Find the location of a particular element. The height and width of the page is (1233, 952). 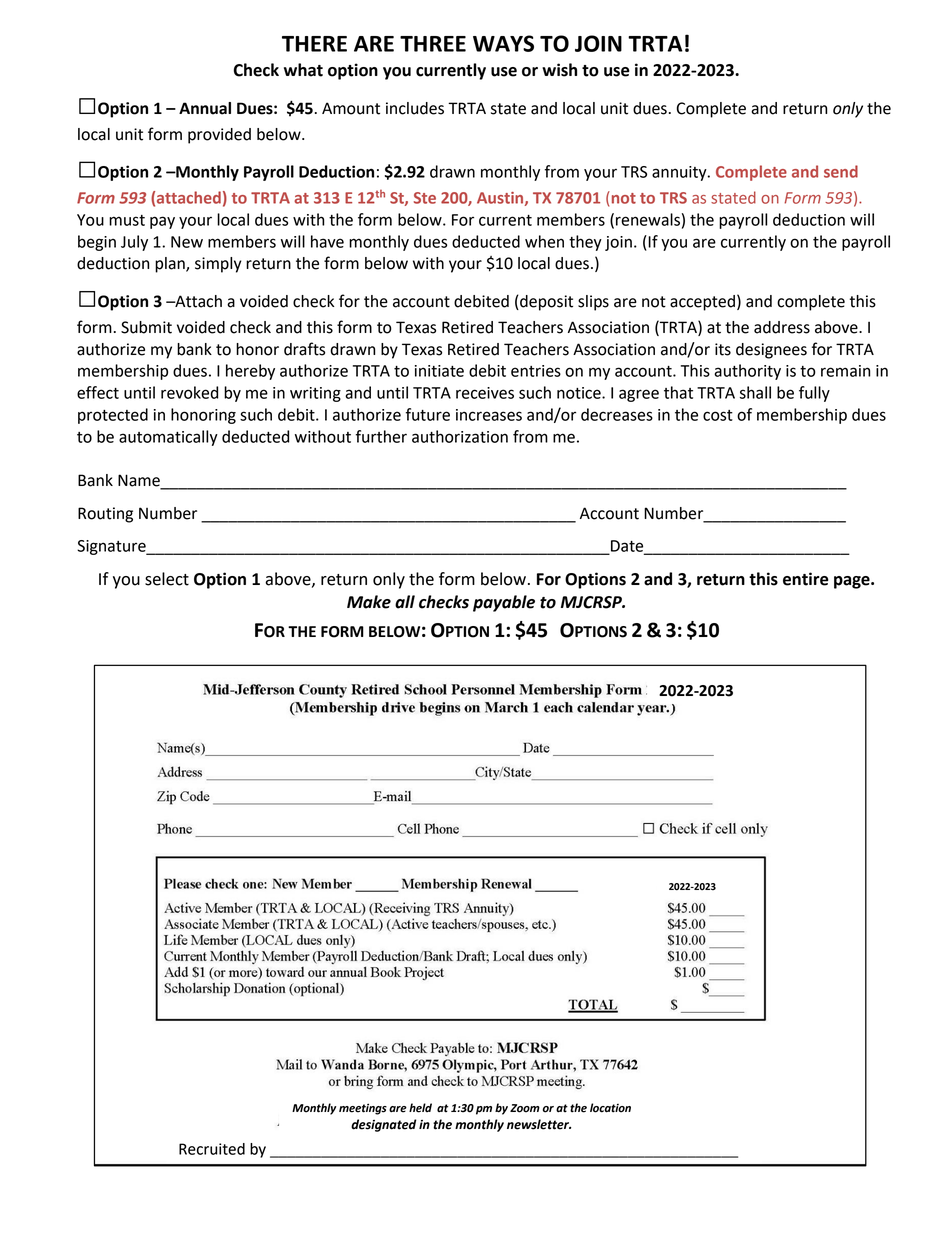

plan is located at coordinates (171, 265).
